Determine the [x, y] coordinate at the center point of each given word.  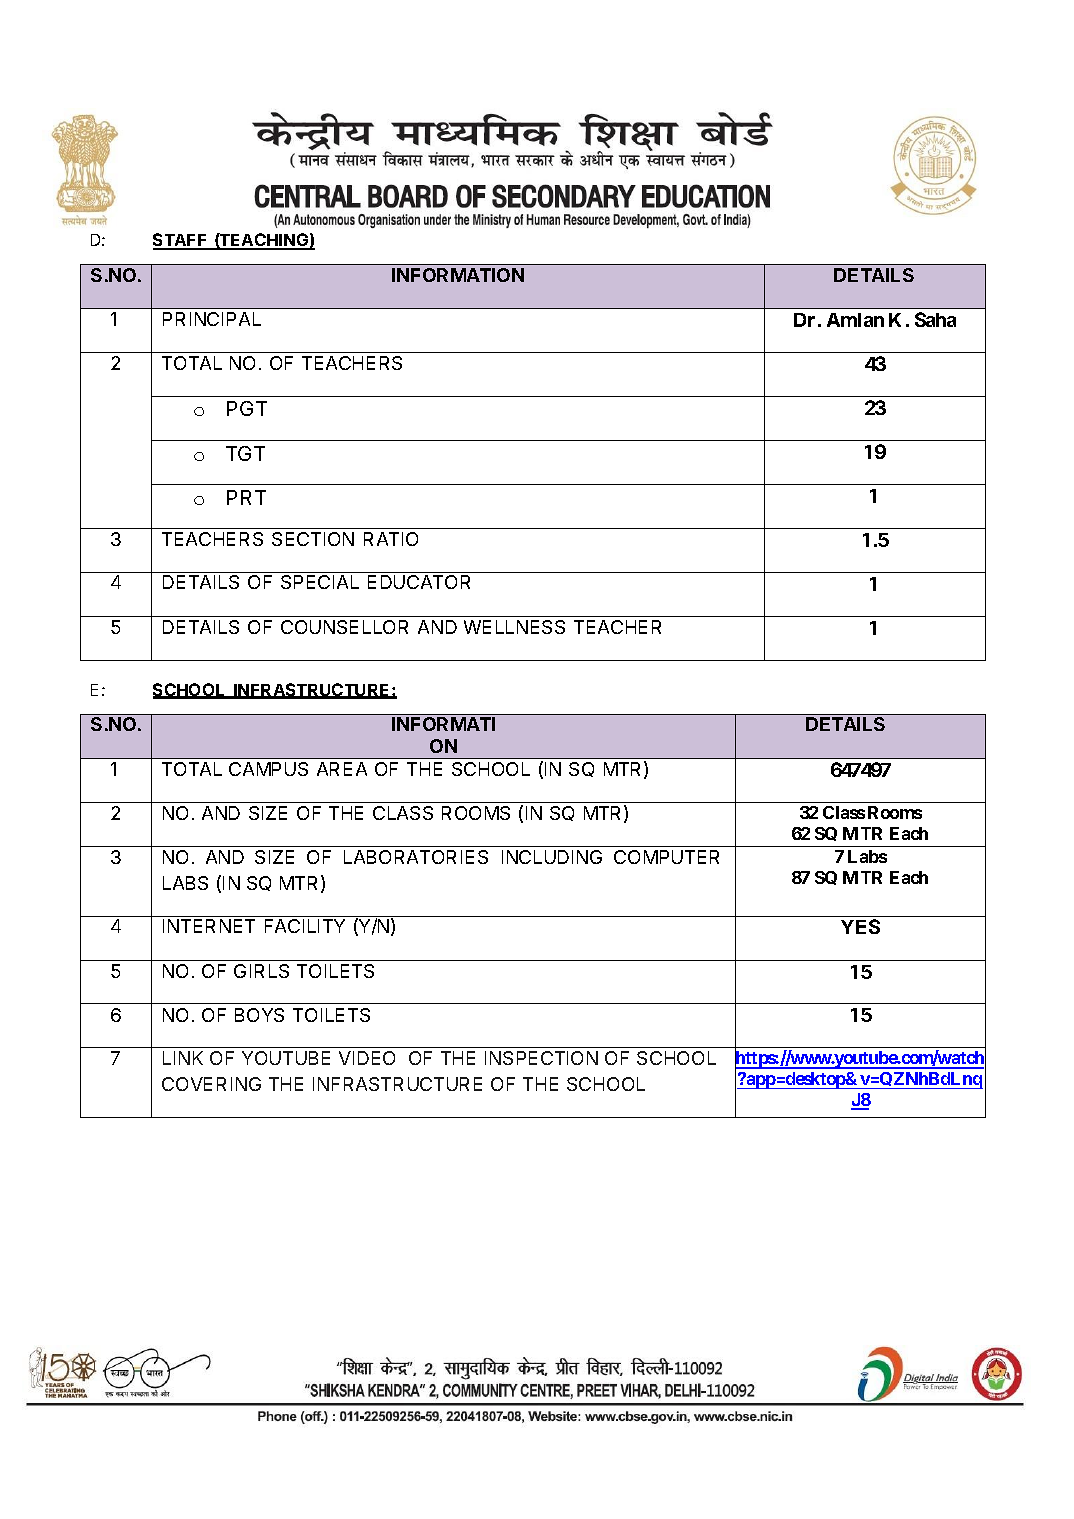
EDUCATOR [419, 582]
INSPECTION [541, 1058]
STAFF [181, 241]
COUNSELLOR [344, 627]
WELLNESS [514, 627]
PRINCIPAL [212, 319]
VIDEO [367, 1058]
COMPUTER [666, 857]
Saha [935, 319]
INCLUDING [552, 857]
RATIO [391, 539]
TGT [245, 453]
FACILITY [305, 926]
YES [860, 926]
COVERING [211, 1084]
